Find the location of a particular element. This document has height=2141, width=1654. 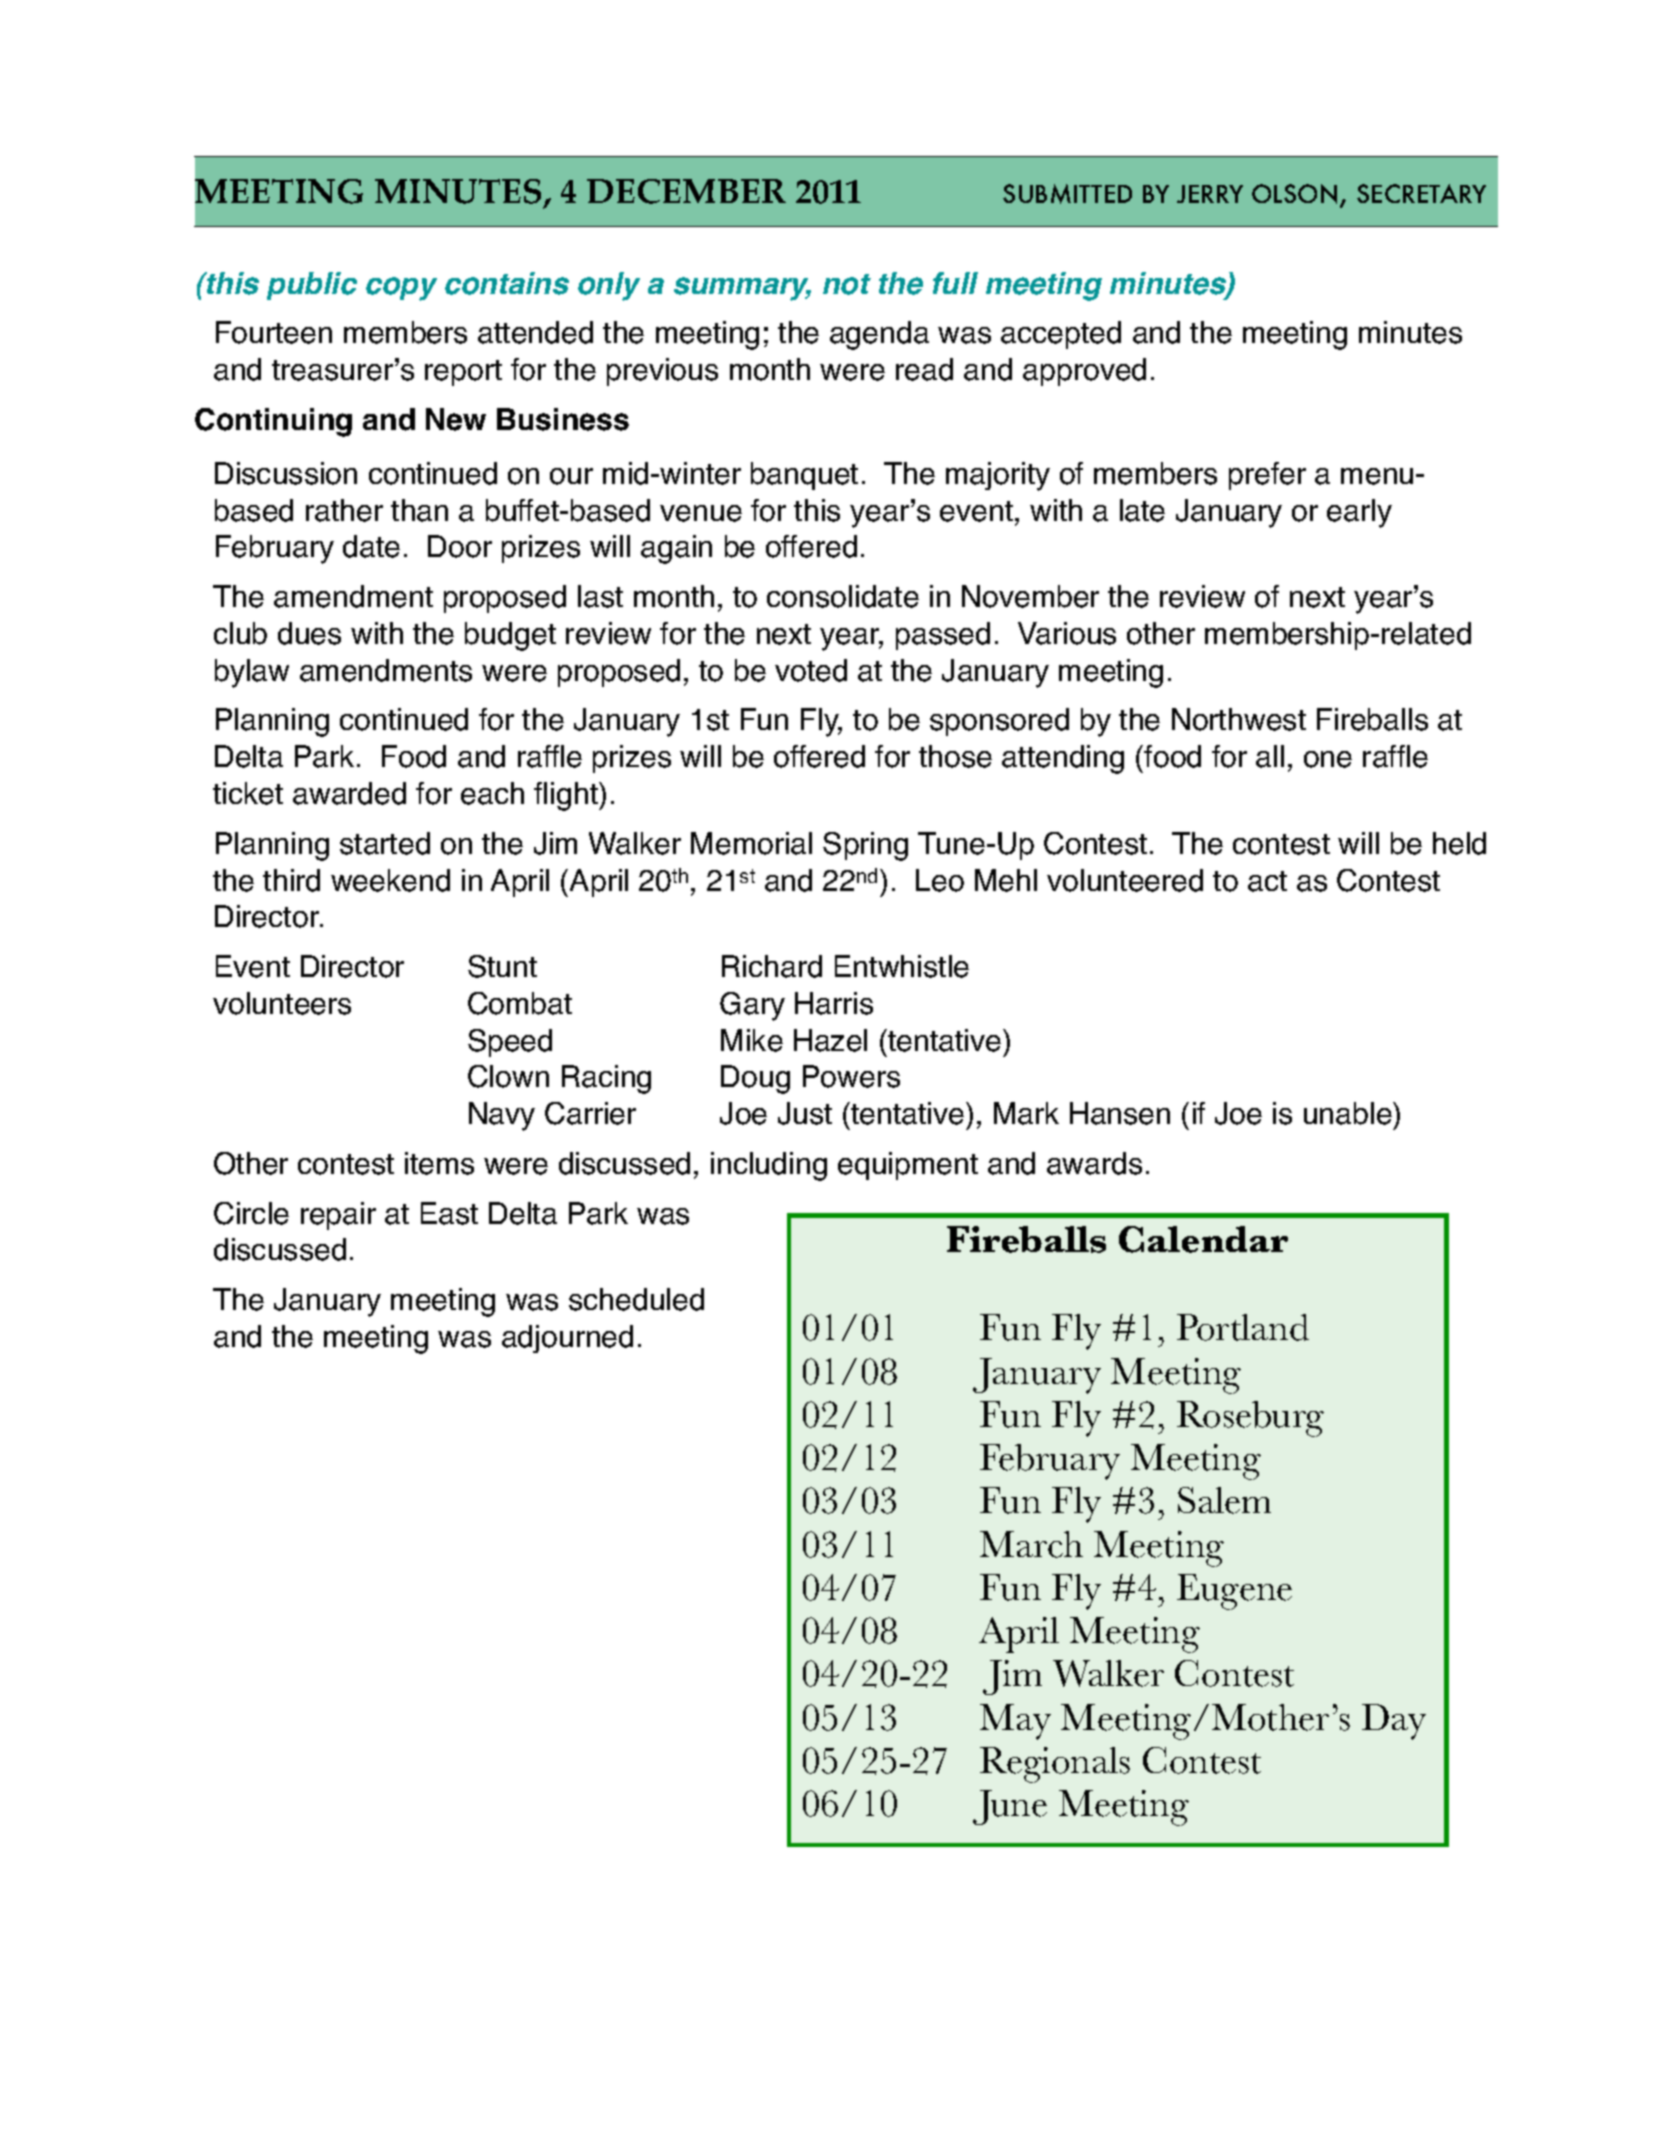

June is located at coordinates (1010, 1807).
